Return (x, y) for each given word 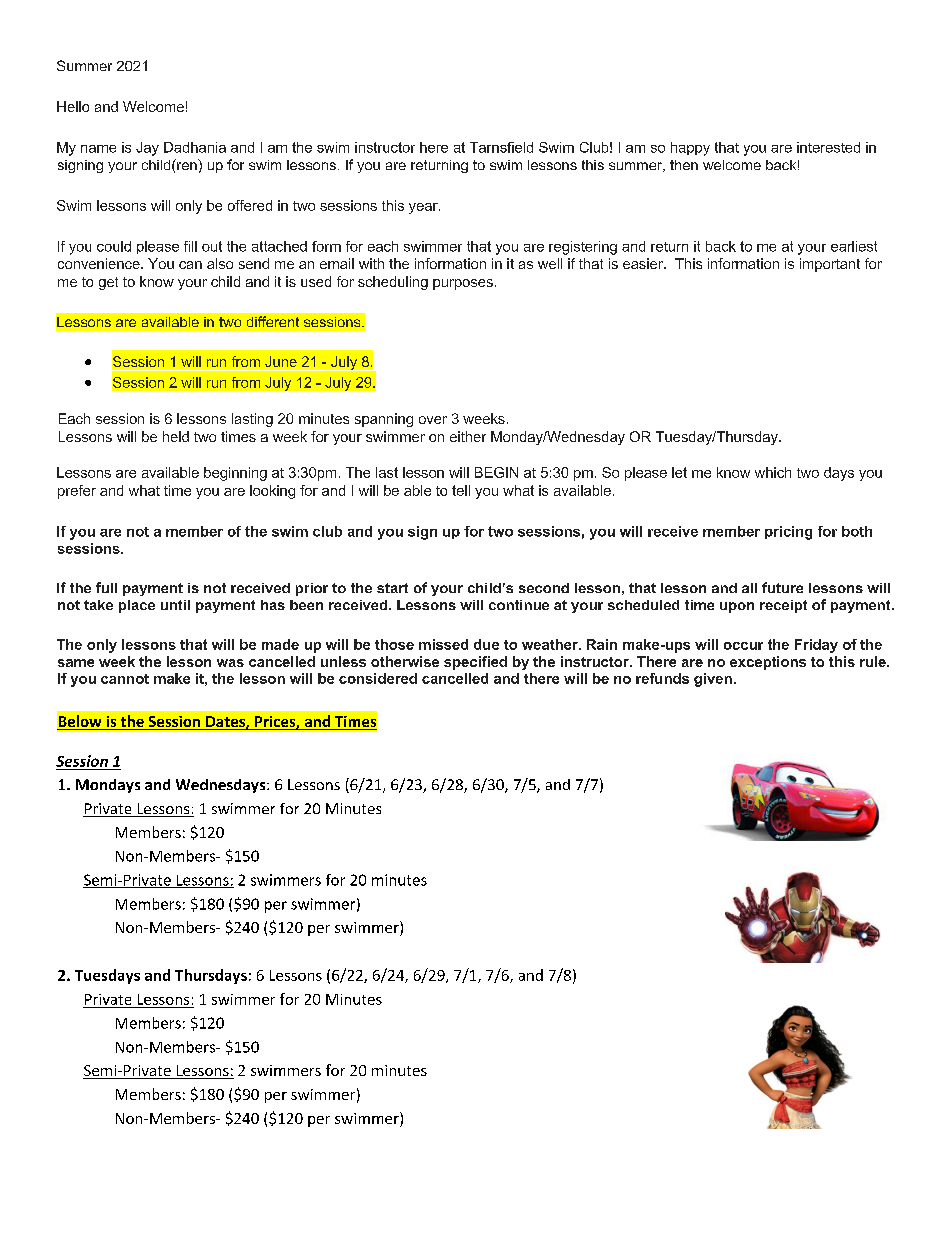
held (176, 436)
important (830, 265)
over (433, 420)
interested (828, 147)
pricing (788, 533)
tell (461, 490)
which (773, 472)
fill (190, 246)
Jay (147, 149)
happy (690, 149)
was (230, 663)
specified (475, 663)
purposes (463, 284)
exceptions (768, 663)
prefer (77, 492)
